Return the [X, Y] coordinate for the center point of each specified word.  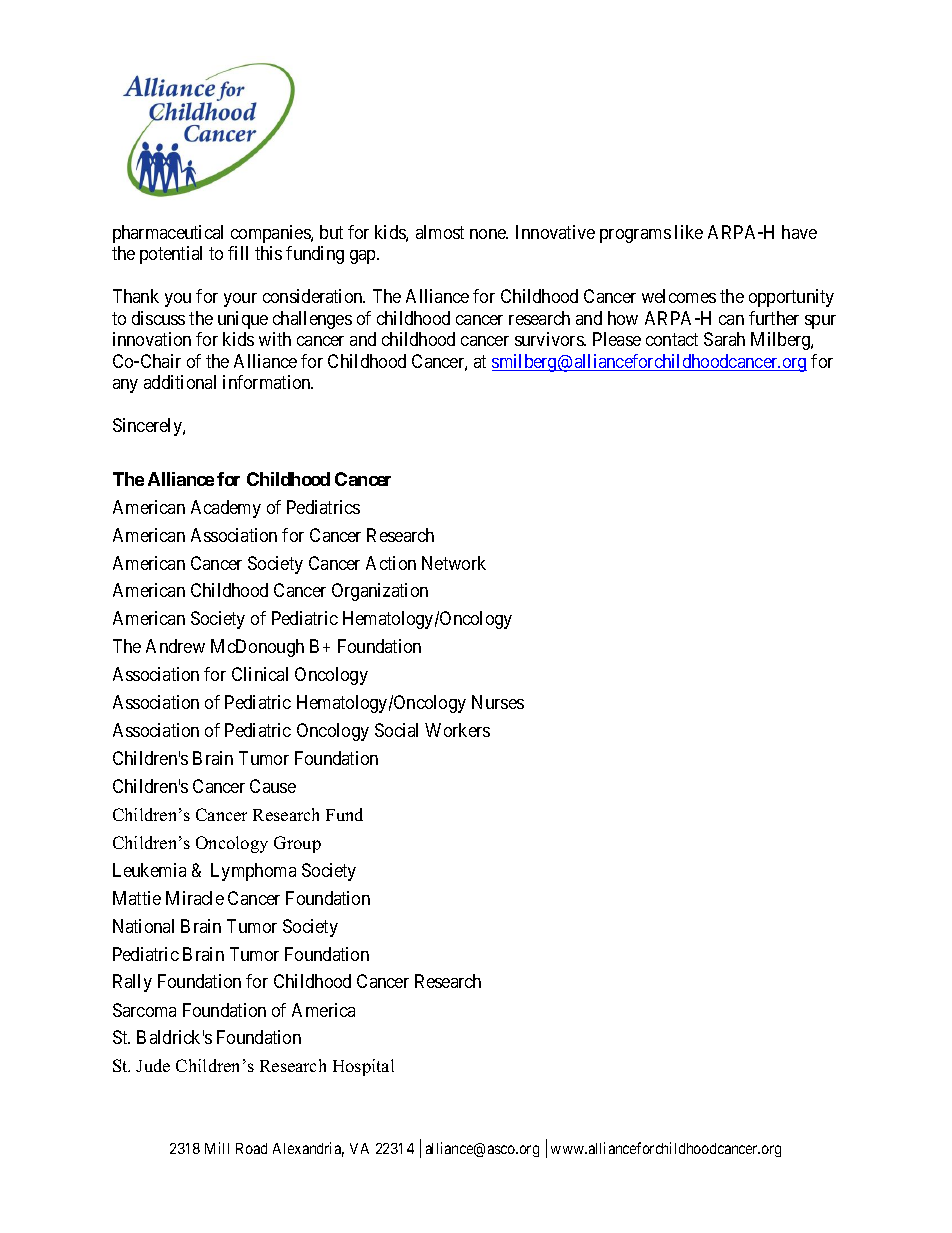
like [689, 232]
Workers [457, 730]
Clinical [260, 674]
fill [238, 253]
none [489, 234]
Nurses [498, 702]
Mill [217, 1148]
